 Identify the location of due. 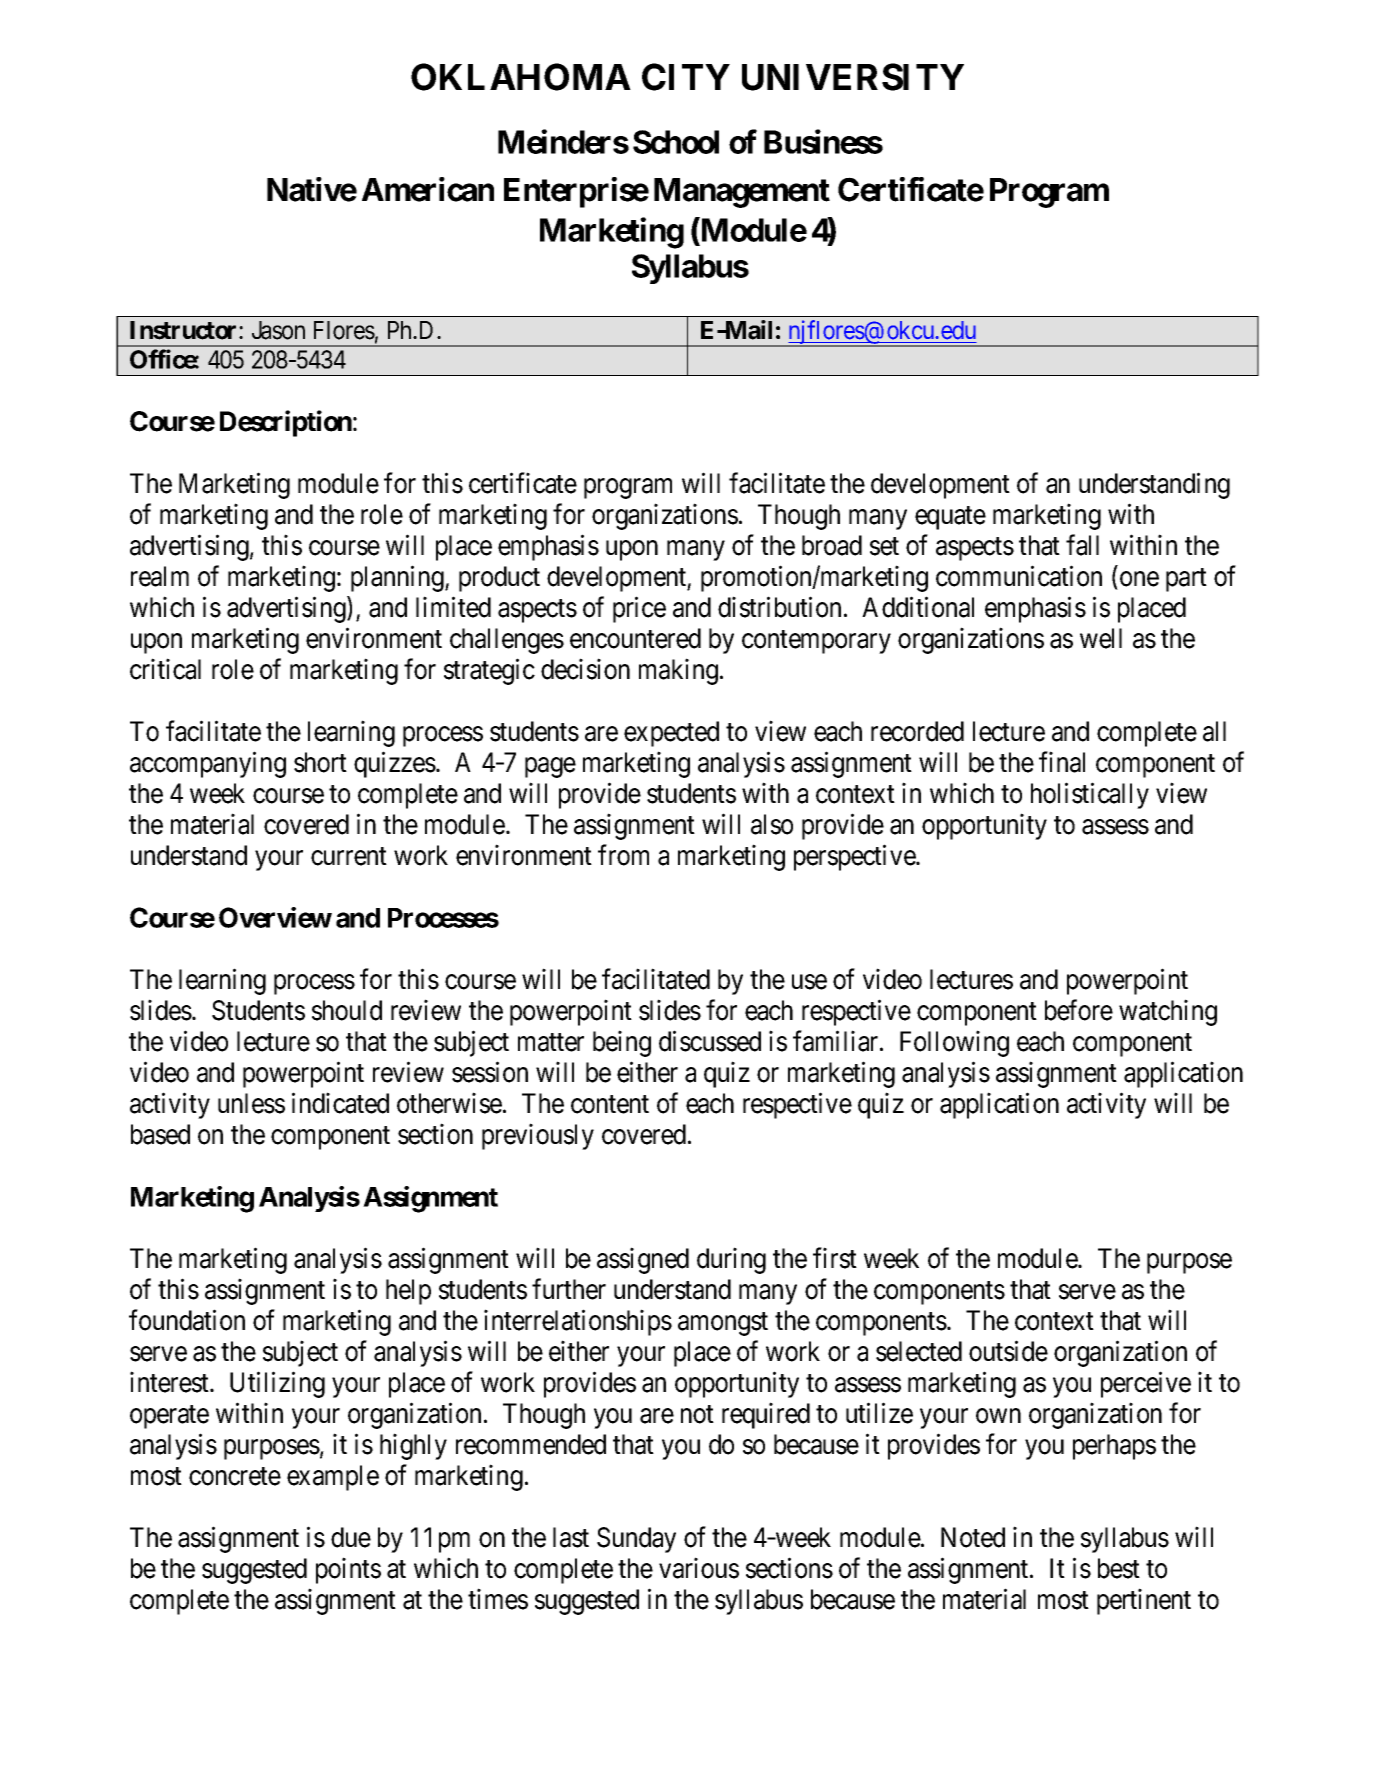
(351, 1537).
